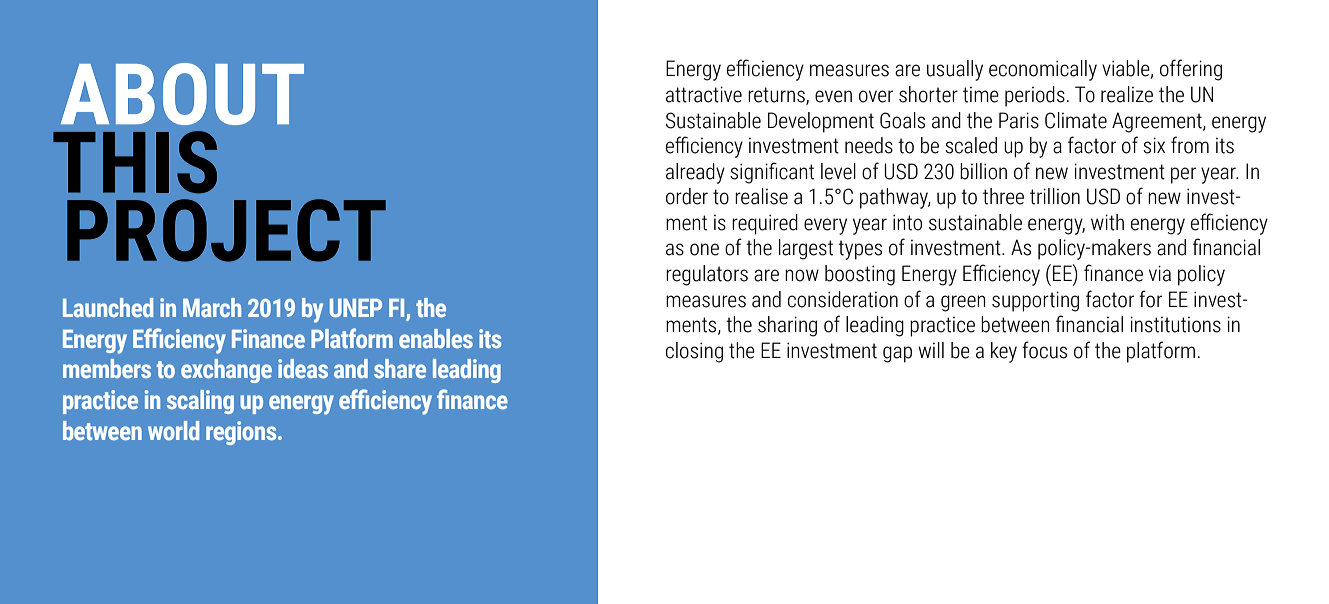  Describe the element at coordinates (1004, 352) in the document. I see `key` at that location.
